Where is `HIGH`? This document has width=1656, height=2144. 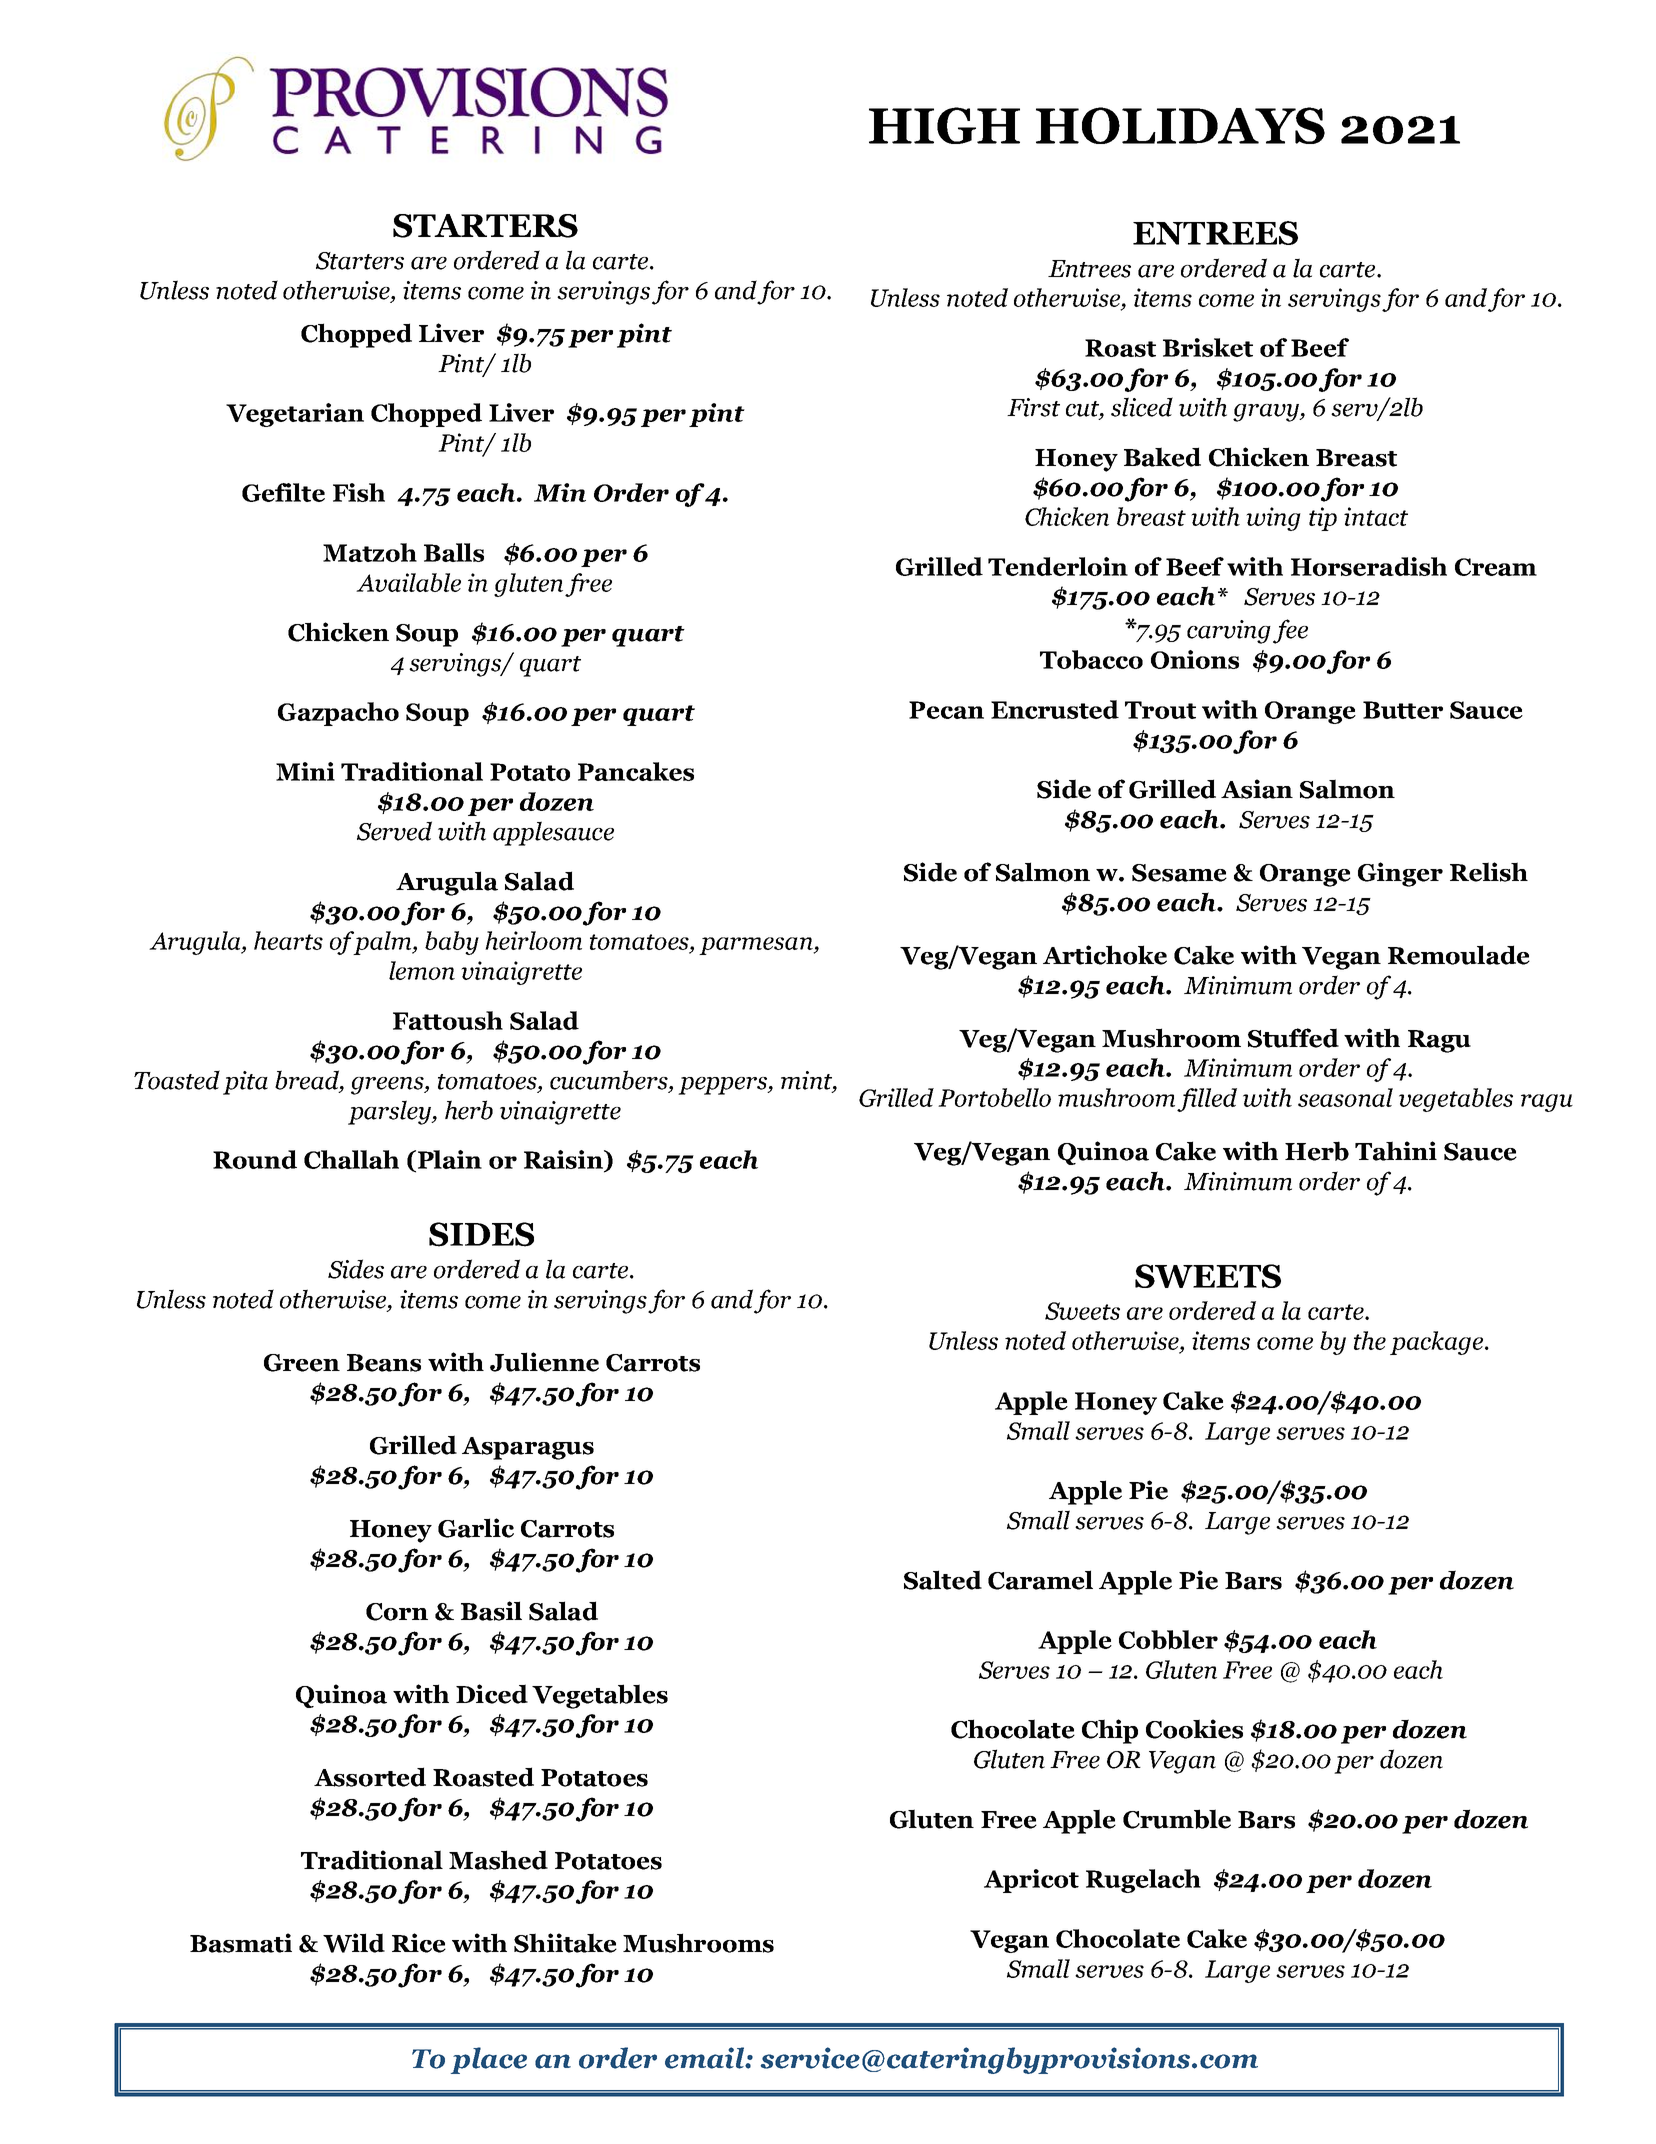 HIGH is located at coordinates (944, 125).
